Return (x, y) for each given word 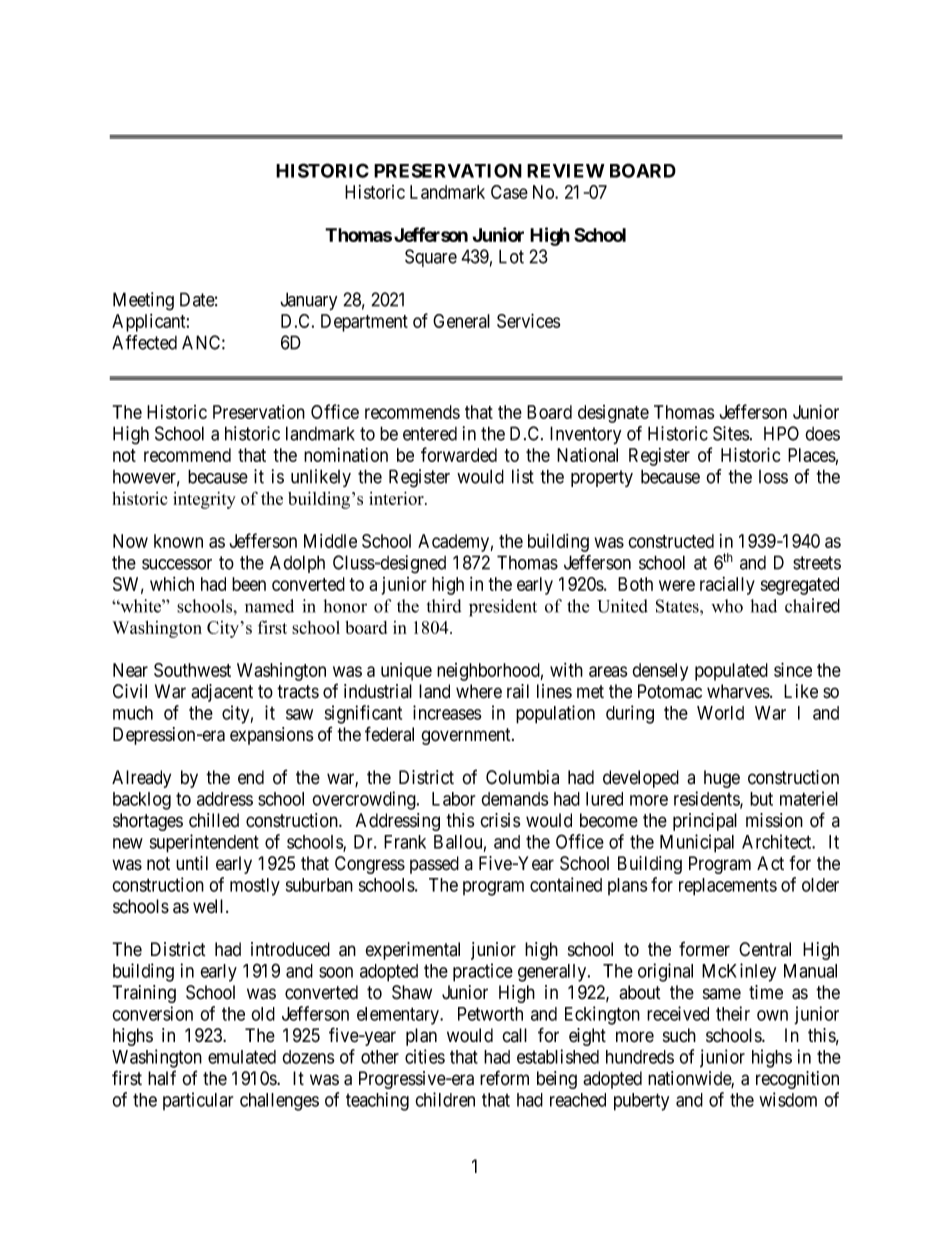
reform (504, 1078)
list (523, 476)
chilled (214, 820)
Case (509, 192)
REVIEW (566, 171)
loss (773, 477)
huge (722, 779)
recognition (797, 1080)
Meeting (143, 301)
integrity (204, 500)
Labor (453, 799)
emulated (242, 1057)
